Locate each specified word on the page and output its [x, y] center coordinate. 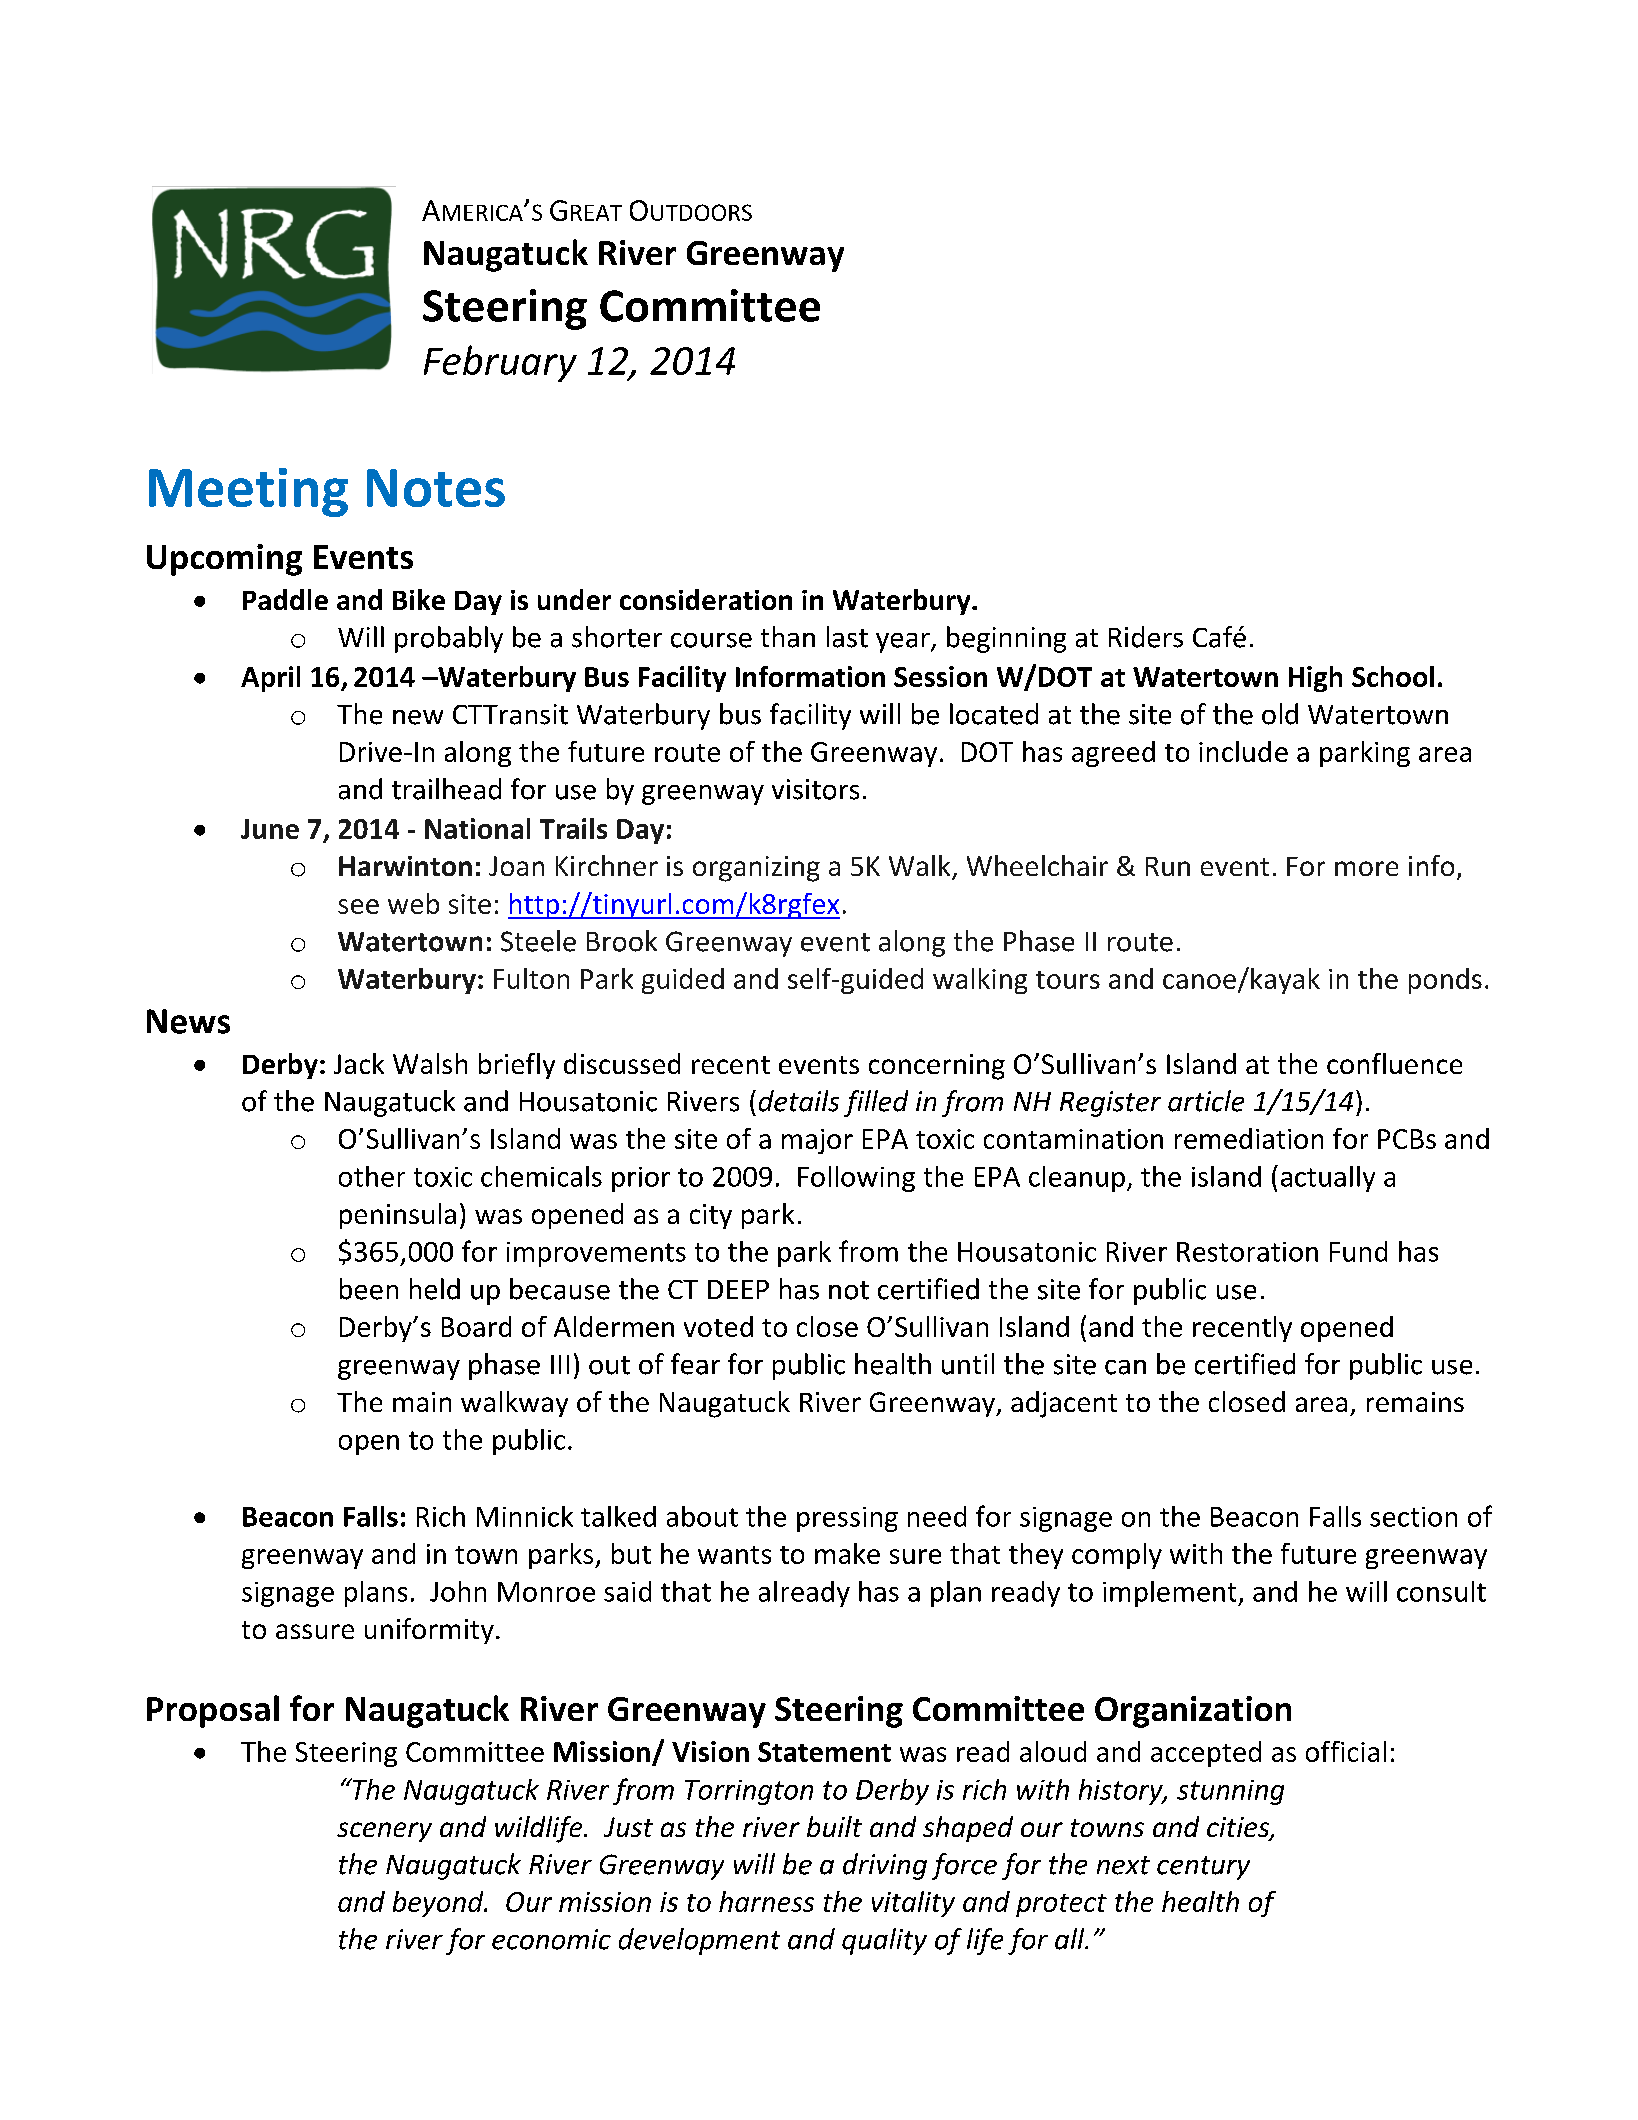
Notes [436, 488]
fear [695, 1364]
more [1366, 868]
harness [766, 1901]
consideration [706, 599]
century [1203, 1868]
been [369, 1289]
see [358, 906]
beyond [439, 1904]
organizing [756, 869]
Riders [1146, 637]
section [1413, 1517]
